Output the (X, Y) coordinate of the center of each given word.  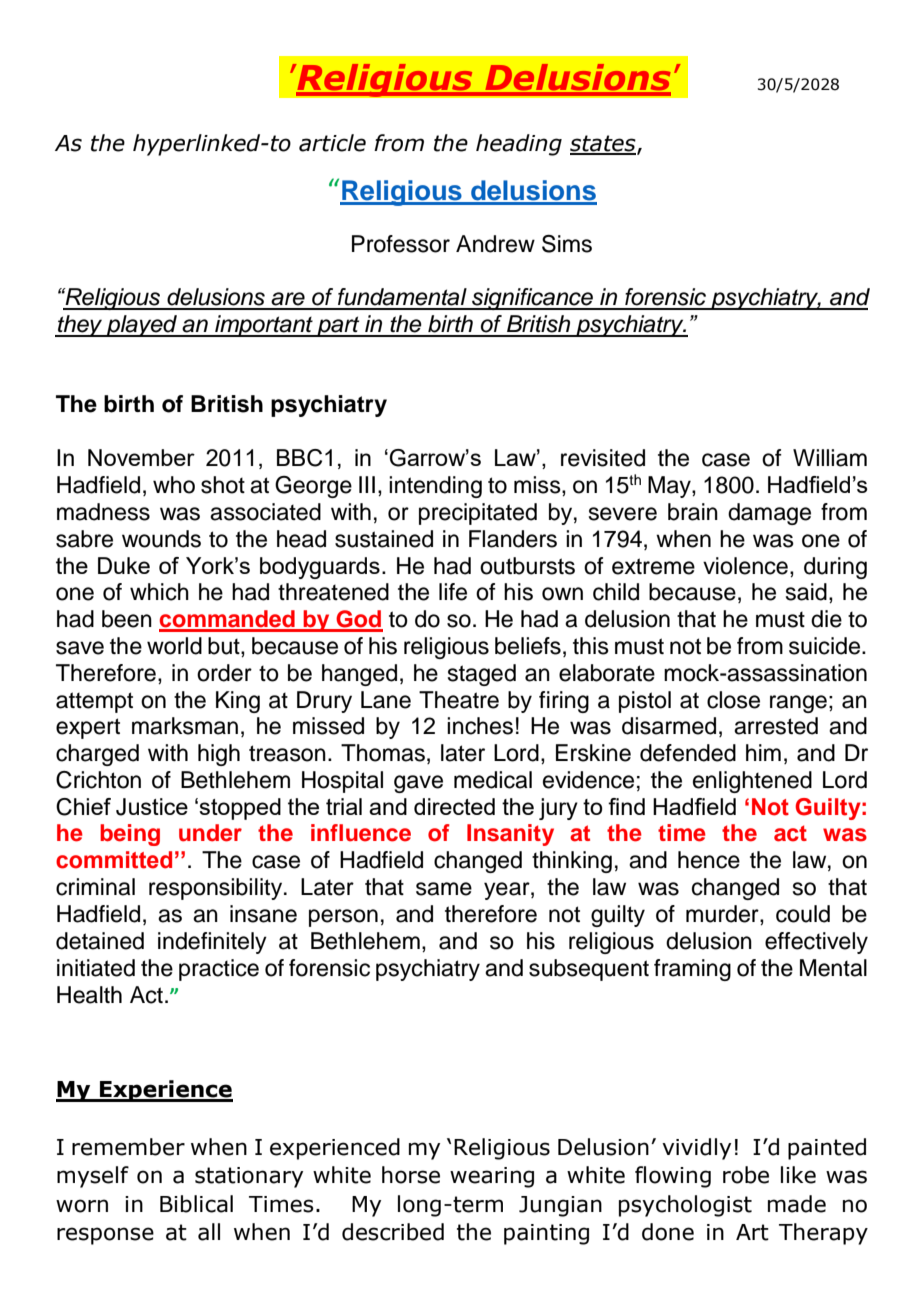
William (830, 458)
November (141, 457)
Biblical (196, 1204)
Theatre (459, 700)
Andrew (495, 244)
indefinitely (212, 943)
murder (723, 915)
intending (435, 487)
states (604, 144)
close (733, 700)
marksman (185, 726)
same (444, 889)
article (332, 143)
